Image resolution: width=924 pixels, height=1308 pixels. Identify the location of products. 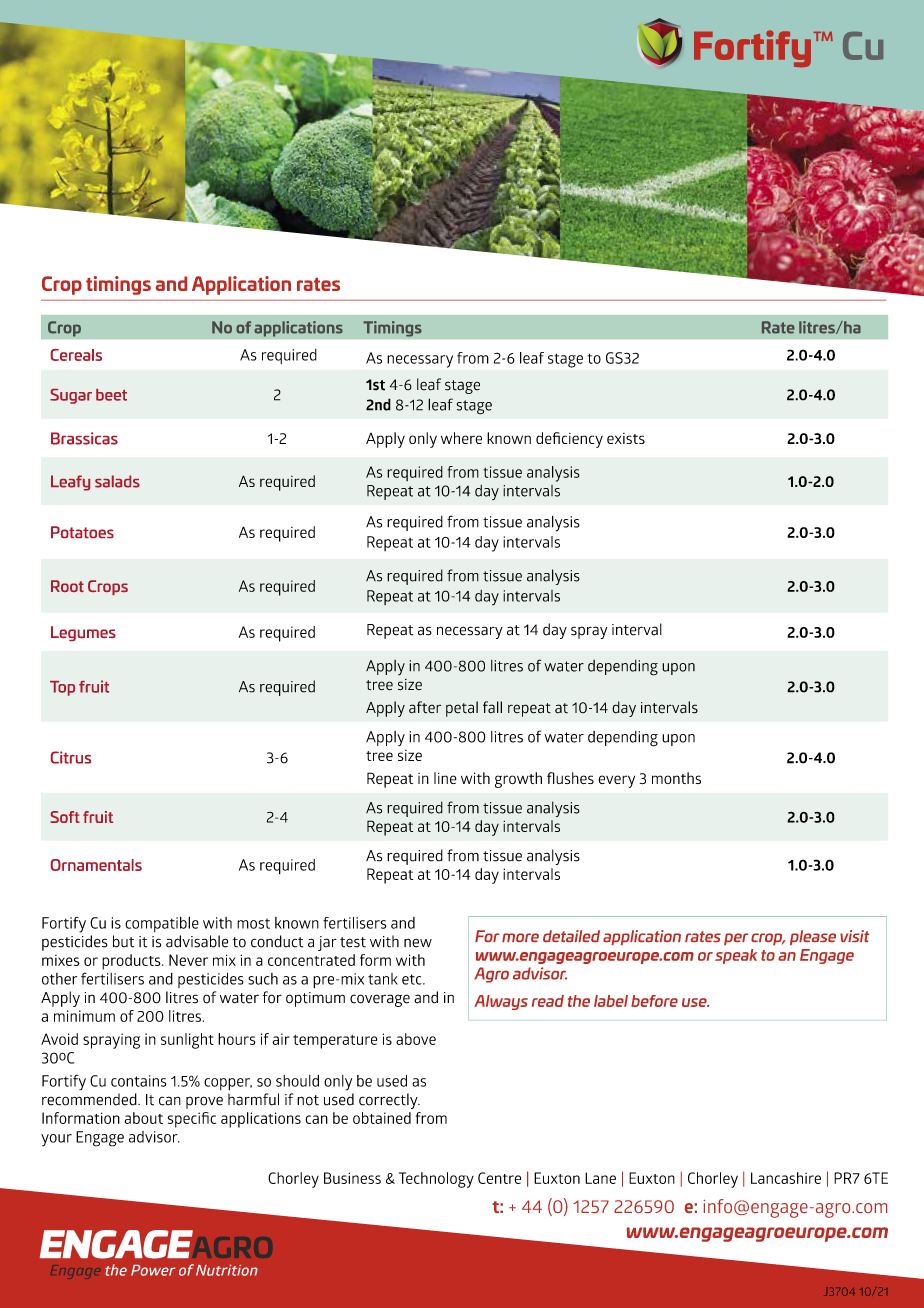
(132, 962).
